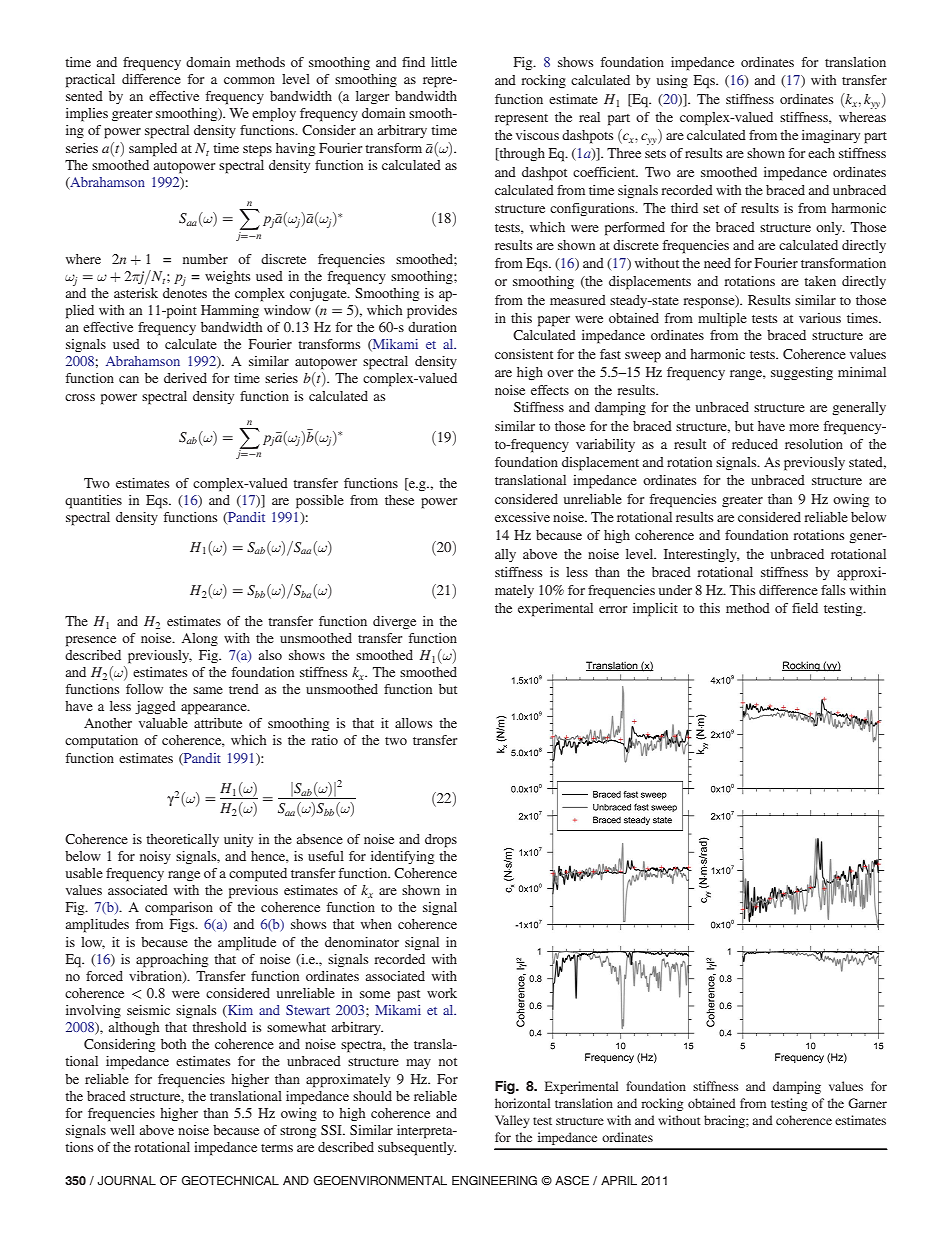 This page has width=952, height=1233. Describe the element at coordinates (444, 62) in the page. I see `little` at that location.
